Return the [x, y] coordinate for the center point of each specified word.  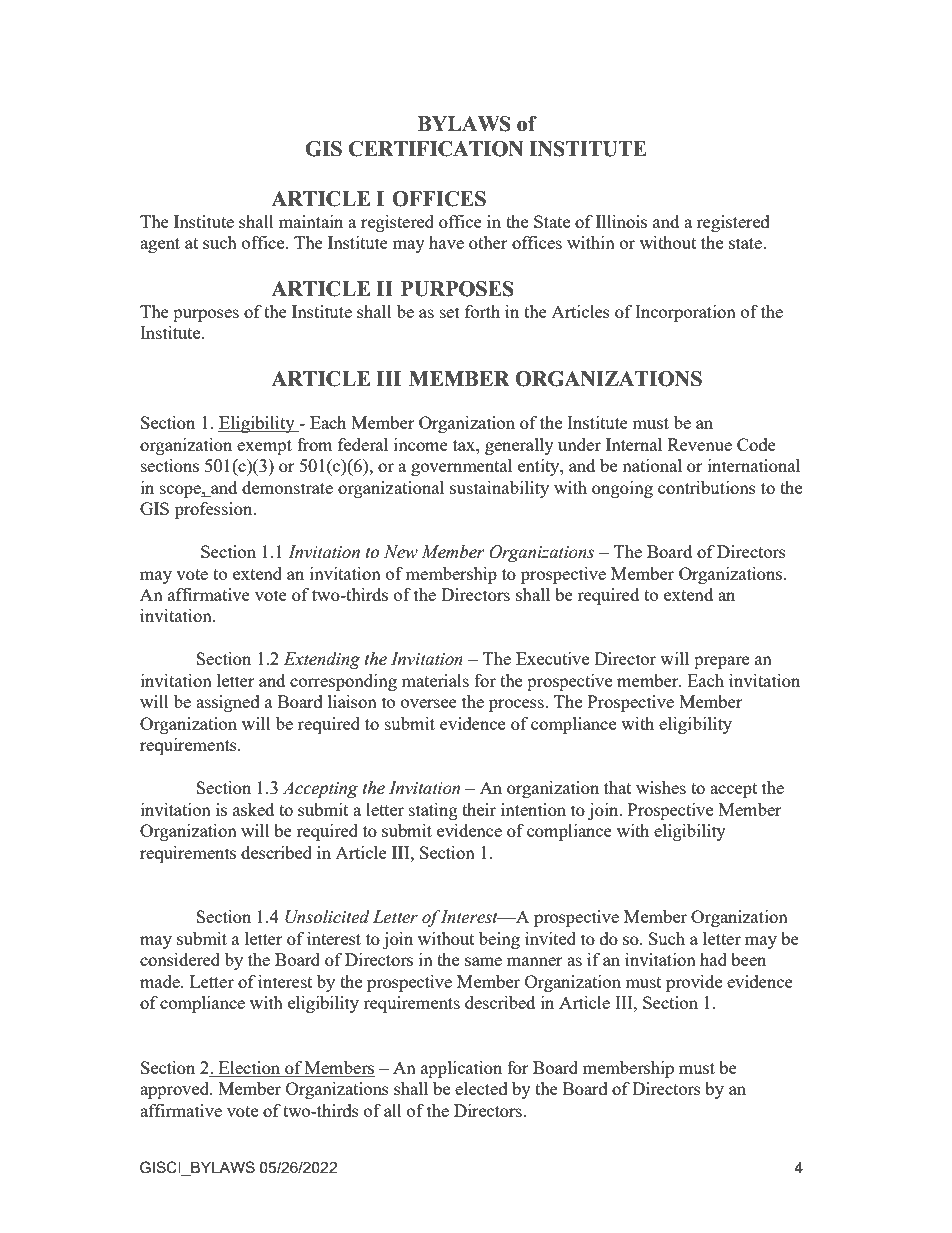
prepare [721, 662]
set [450, 312]
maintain [311, 221]
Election [249, 1067]
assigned [228, 703]
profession [215, 510]
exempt [264, 447]
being [499, 940]
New [401, 552]
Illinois [621, 221]
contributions [707, 487]
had [713, 959]
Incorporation [685, 313]
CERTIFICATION [435, 149]
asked [253, 809]
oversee [429, 703]
